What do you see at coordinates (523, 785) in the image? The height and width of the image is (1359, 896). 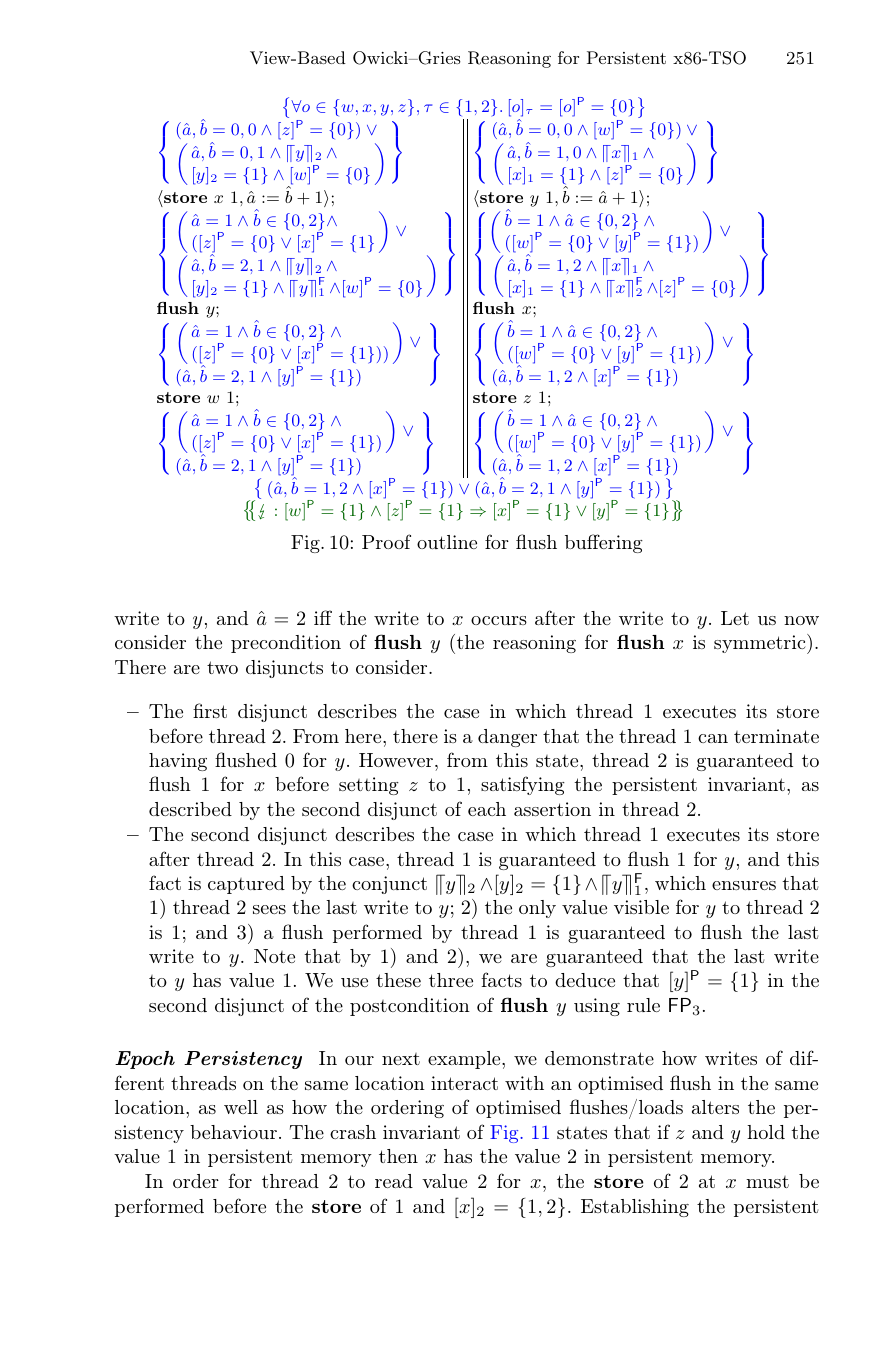 I see `satisfying` at bounding box center [523, 785].
